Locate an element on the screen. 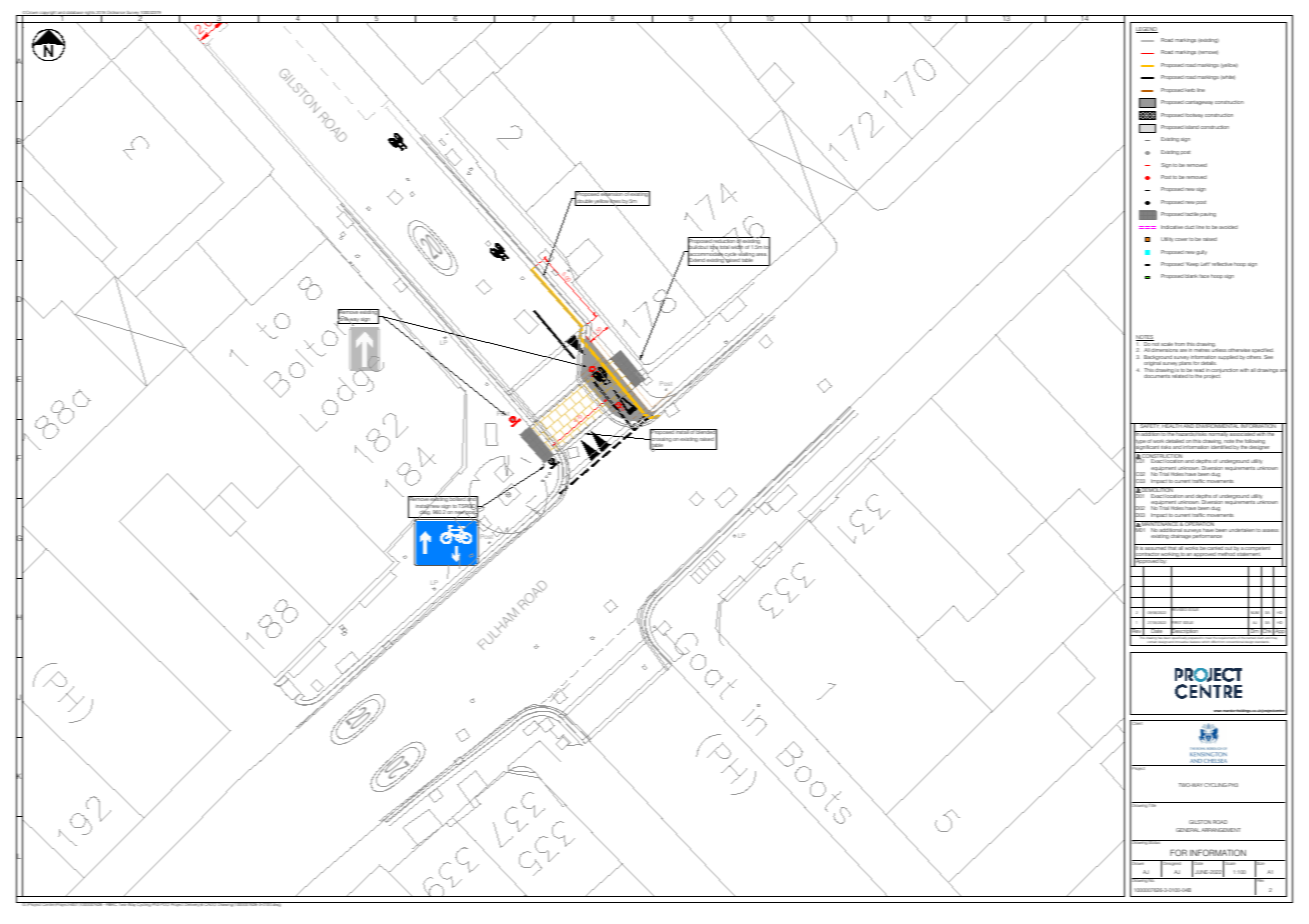  ARRANGEMENT is located at coordinates (1220, 830).
